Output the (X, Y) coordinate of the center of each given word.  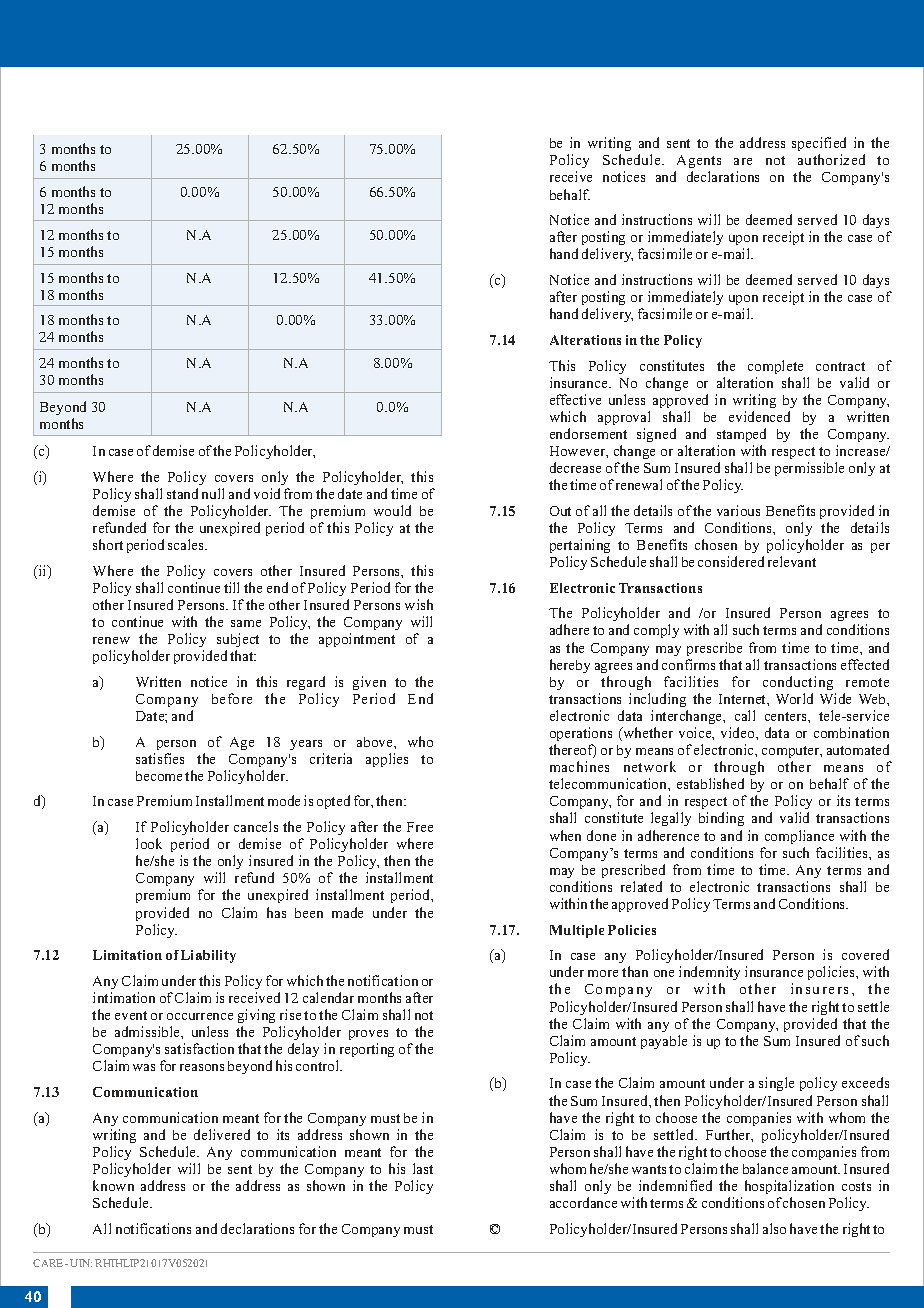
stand (182, 493)
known (113, 1185)
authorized (831, 159)
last (423, 1168)
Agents (698, 163)
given (369, 683)
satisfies (160, 758)
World (794, 698)
